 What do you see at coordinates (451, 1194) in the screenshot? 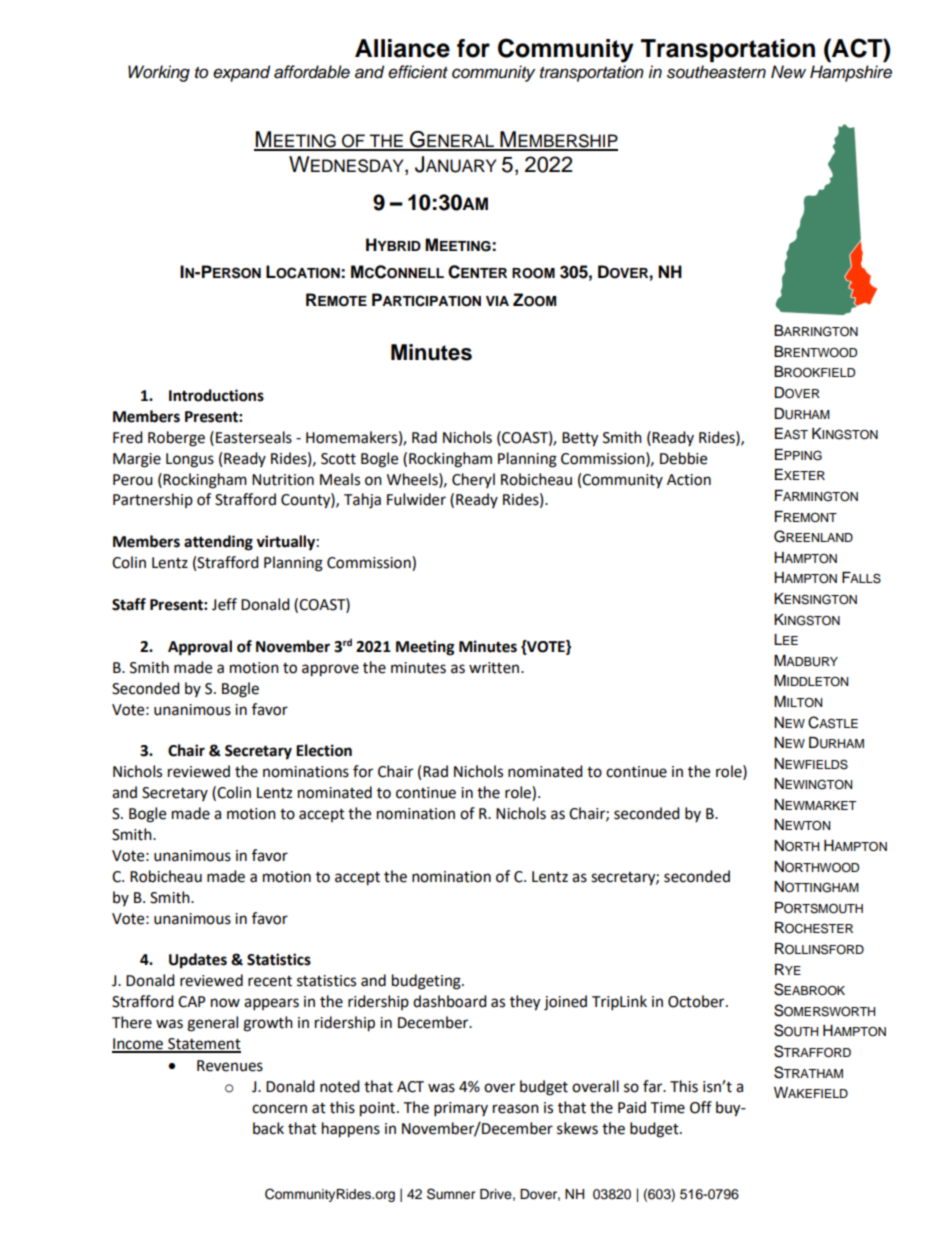
I see `Sumner` at bounding box center [451, 1194].
